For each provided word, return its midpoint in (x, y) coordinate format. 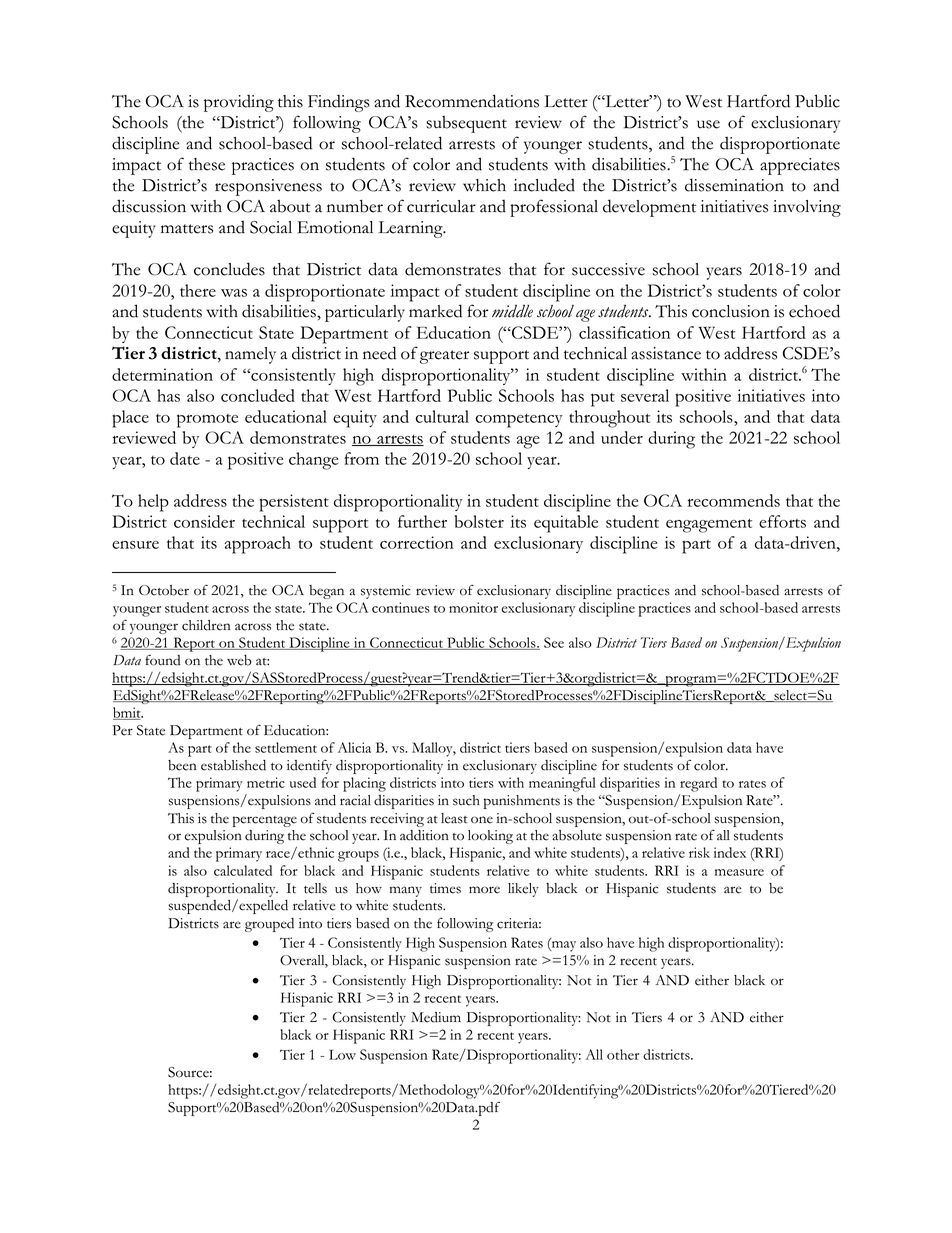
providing (239, 103)
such (466, 800)
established (233, 765)
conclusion (731, 311)
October (164, 590)
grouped (269, 925)
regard (698, 784)
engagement (709, 526)
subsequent (466, 124)
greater (444, 357)
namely (250, 355)
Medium (436, 1017)
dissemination (734, 185)
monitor (473, 607)
